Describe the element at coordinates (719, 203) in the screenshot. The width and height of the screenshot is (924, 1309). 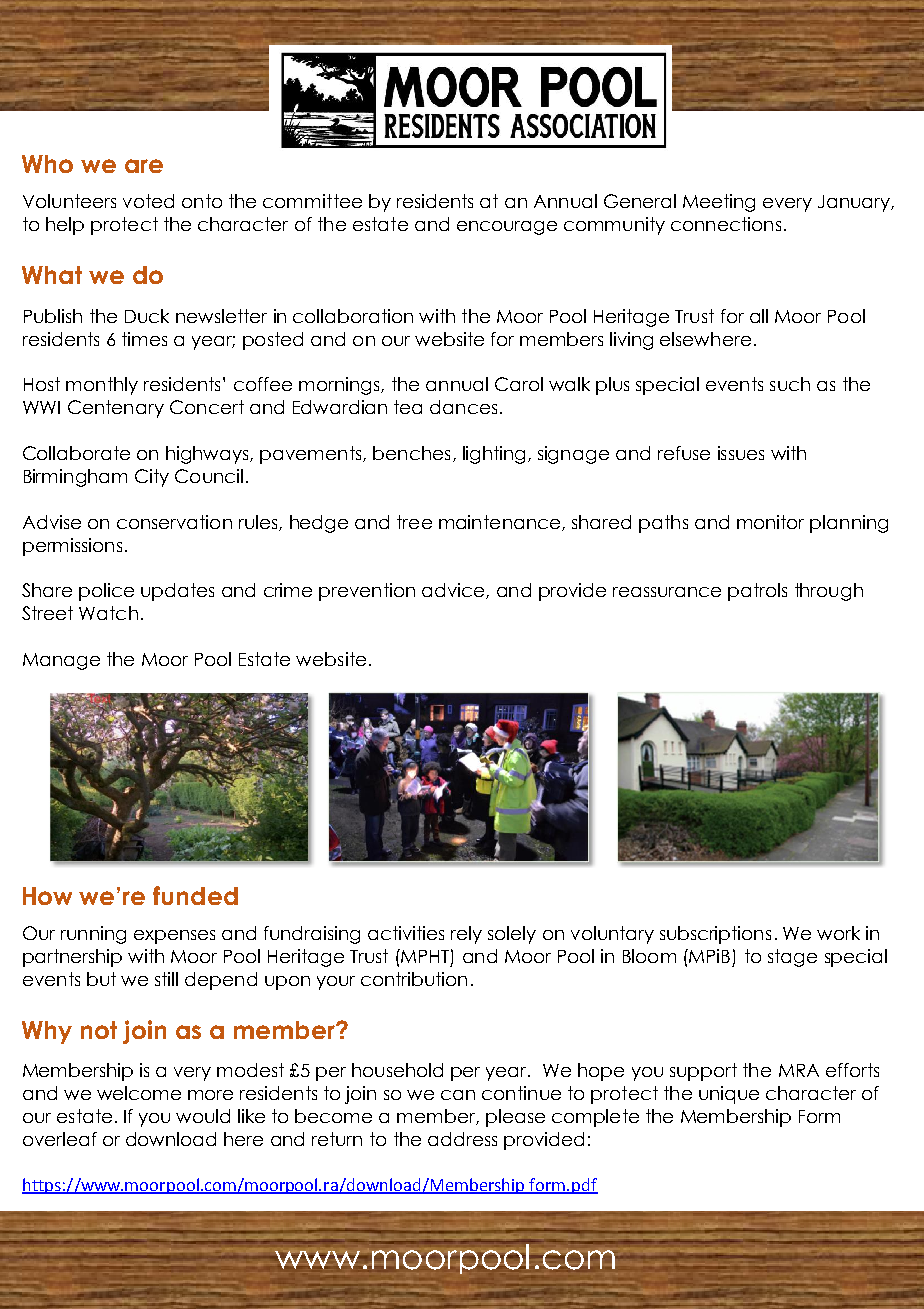
I see `Meeting` at that location.
